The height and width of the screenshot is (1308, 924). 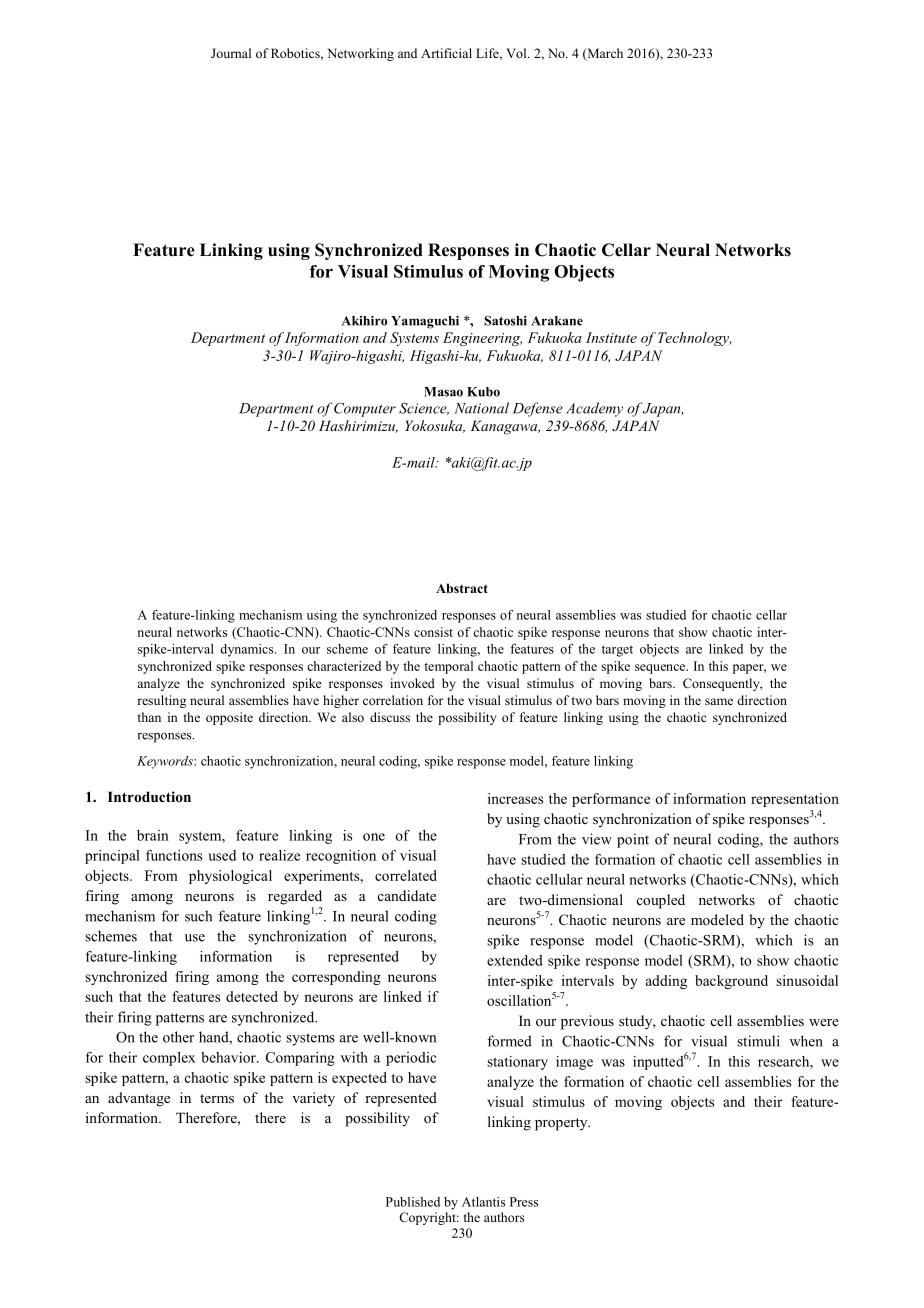 What do you see at coordinates (604, 54) in the screenshot?
I see `March` at bounding box center [604, 54].
